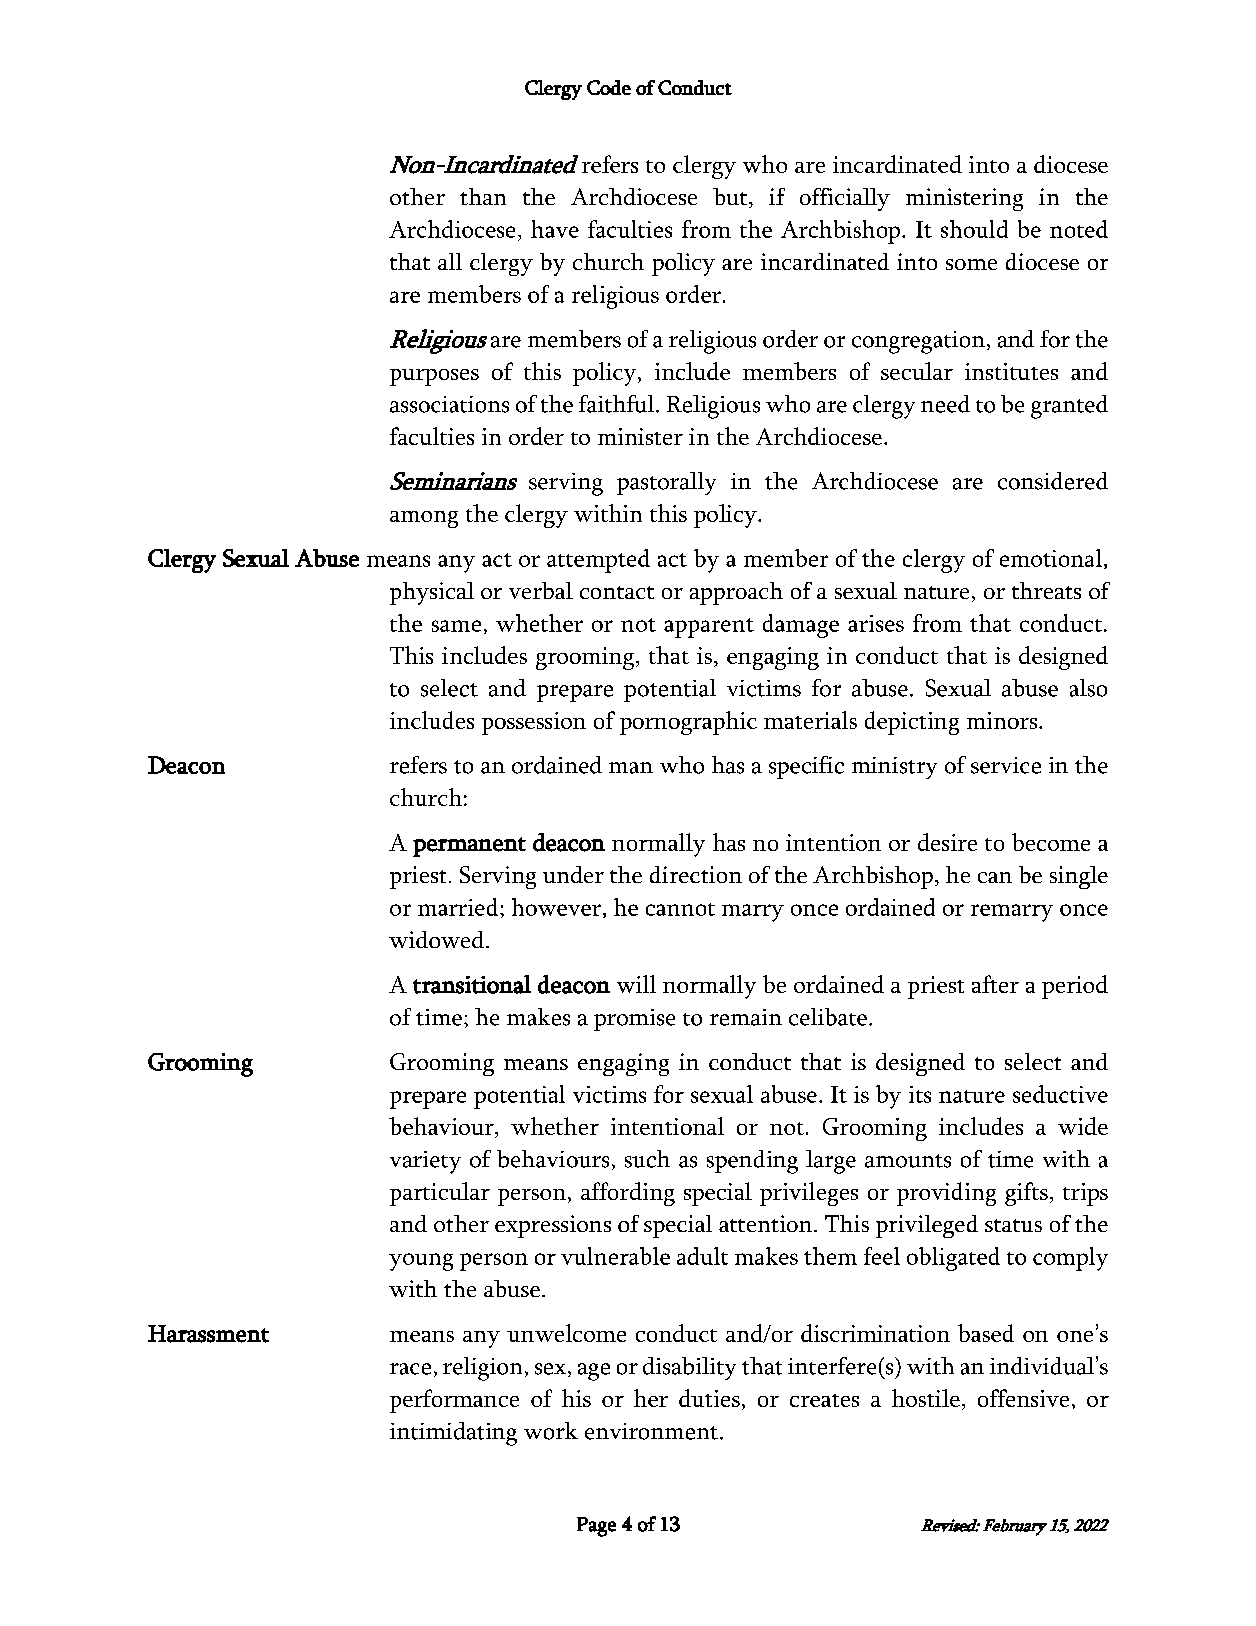  What do you see at coordinates (436, 939) in the page?
I see `widowed` at bounding box center [436, 939].
